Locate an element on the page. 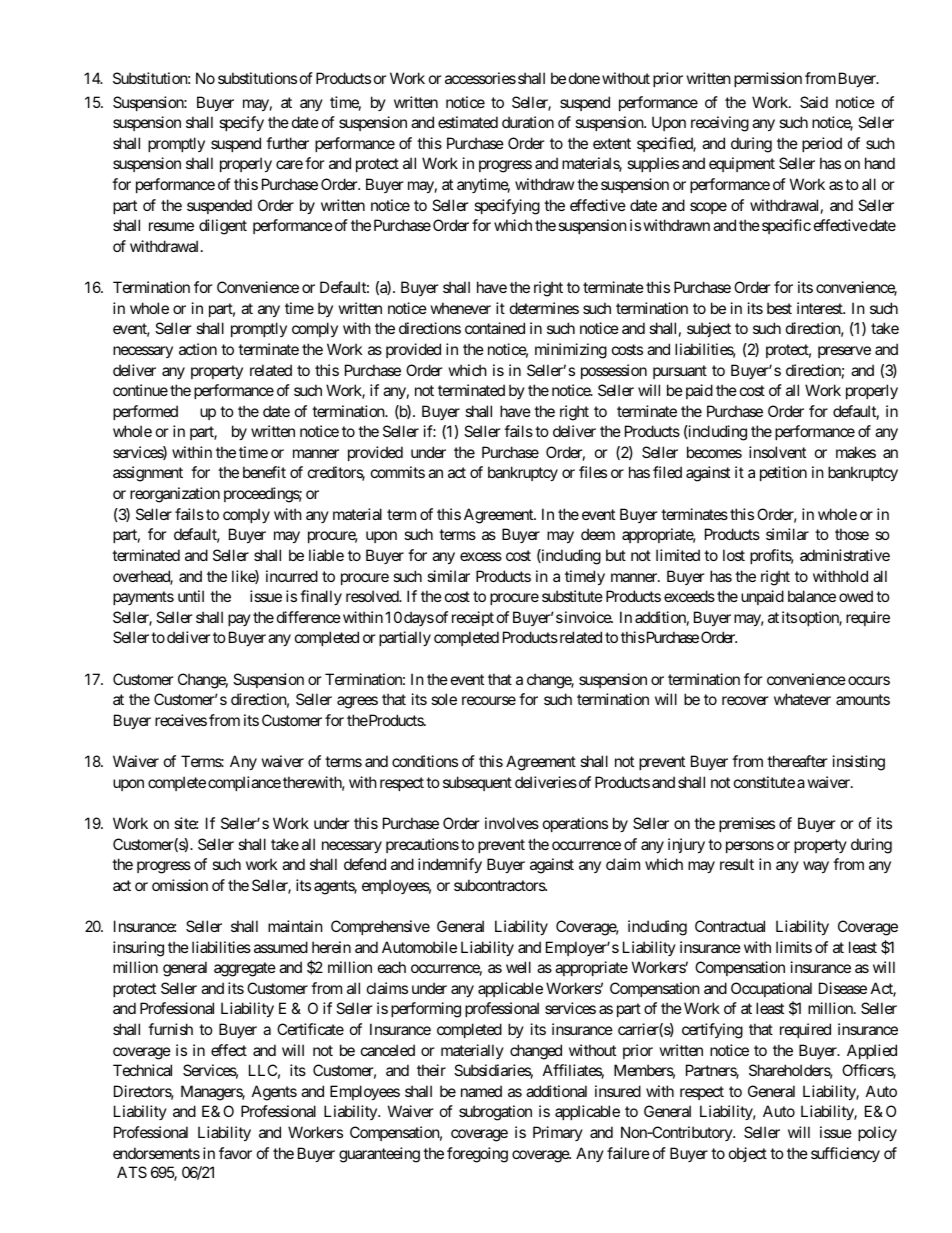 This document has width=952, height=1233. receipt is located at coordinates (473, 618).
